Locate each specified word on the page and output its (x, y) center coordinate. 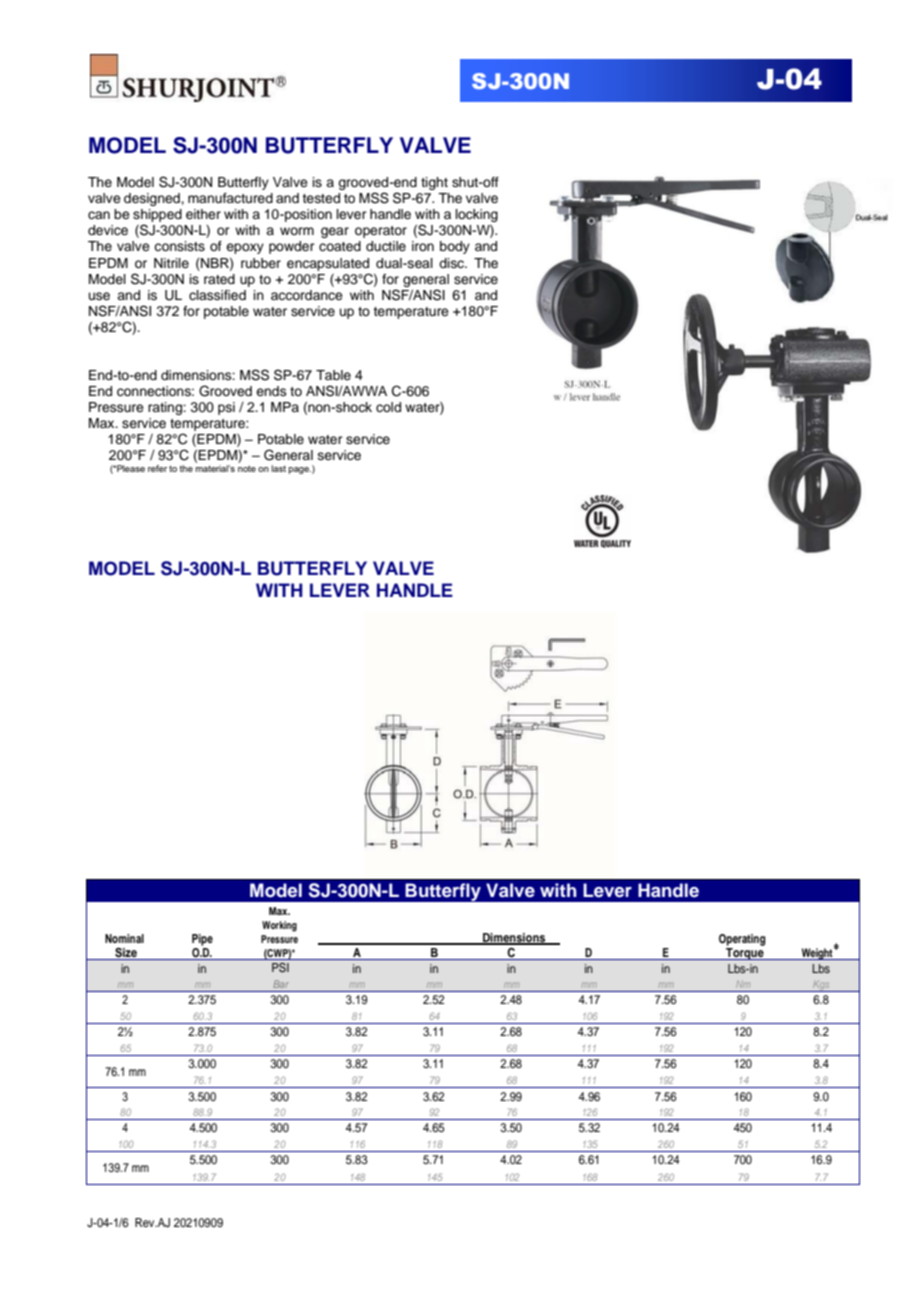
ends (271, 391)
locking (477, 215)
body (455, 247)
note (247, 468)
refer (157, 468)
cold (388, 407)
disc (453, 263)
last (278, 468)
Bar (281, 984)
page (300, 470)
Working (279, 926)
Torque (745, 952)
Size (126, 952)
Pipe (202, 940)
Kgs (821, 986)
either (203, 214)
